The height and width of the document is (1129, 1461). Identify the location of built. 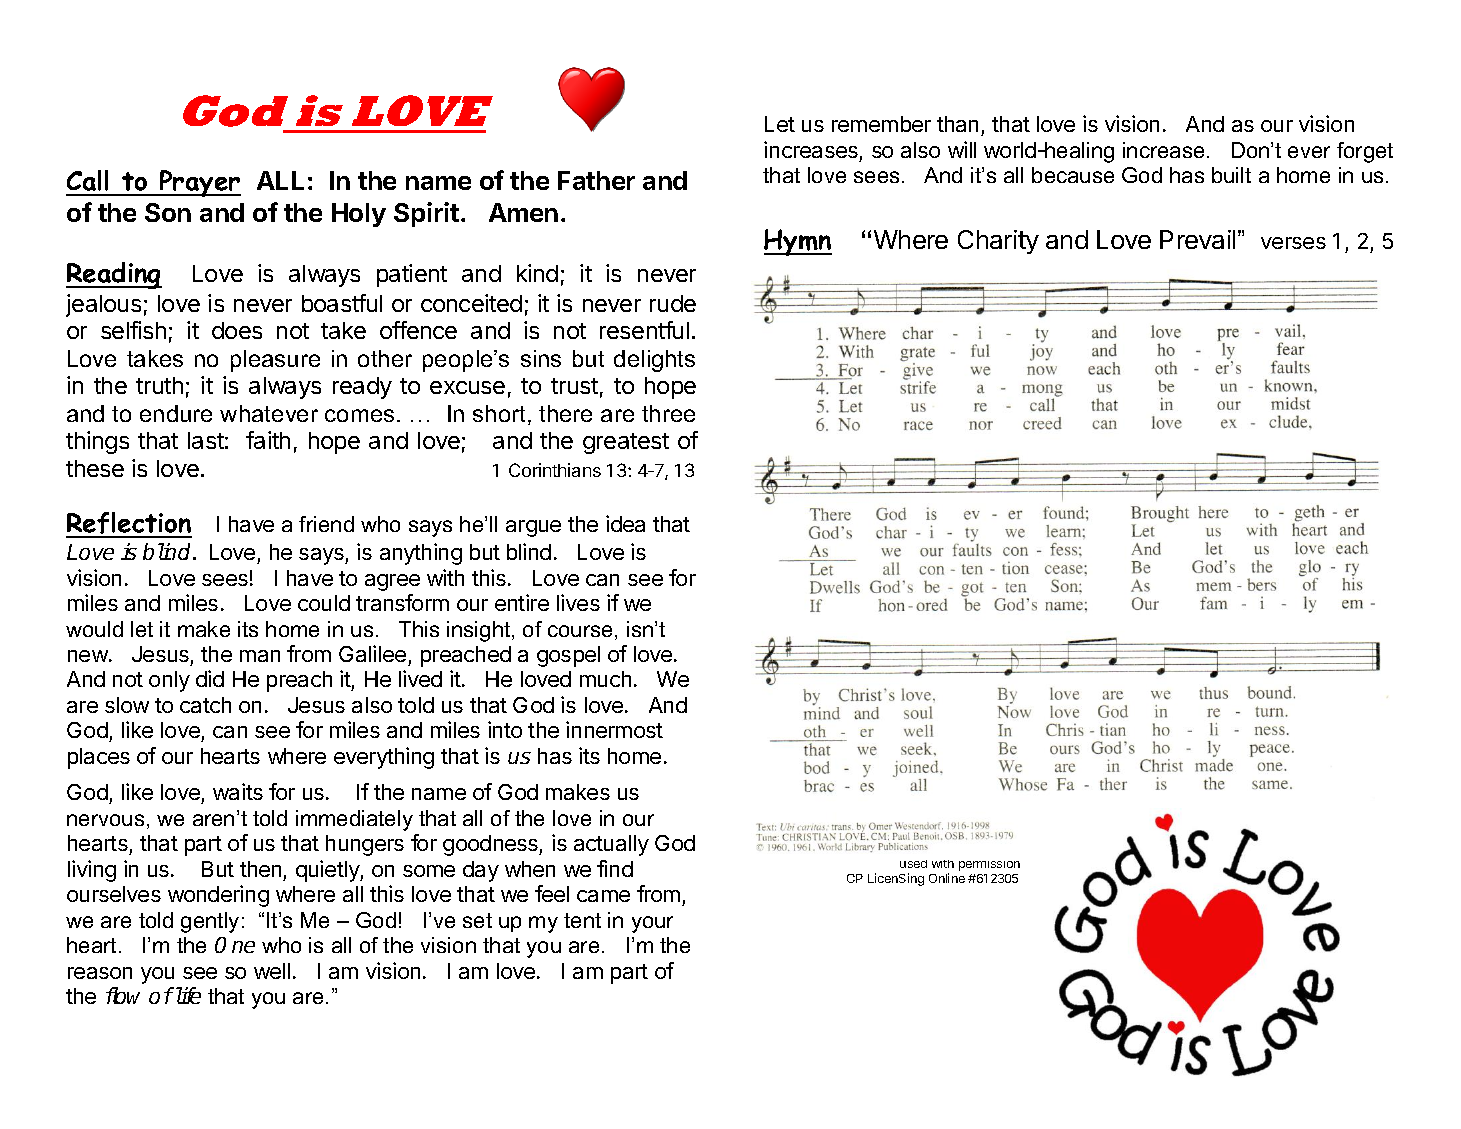
(1231, 175).
